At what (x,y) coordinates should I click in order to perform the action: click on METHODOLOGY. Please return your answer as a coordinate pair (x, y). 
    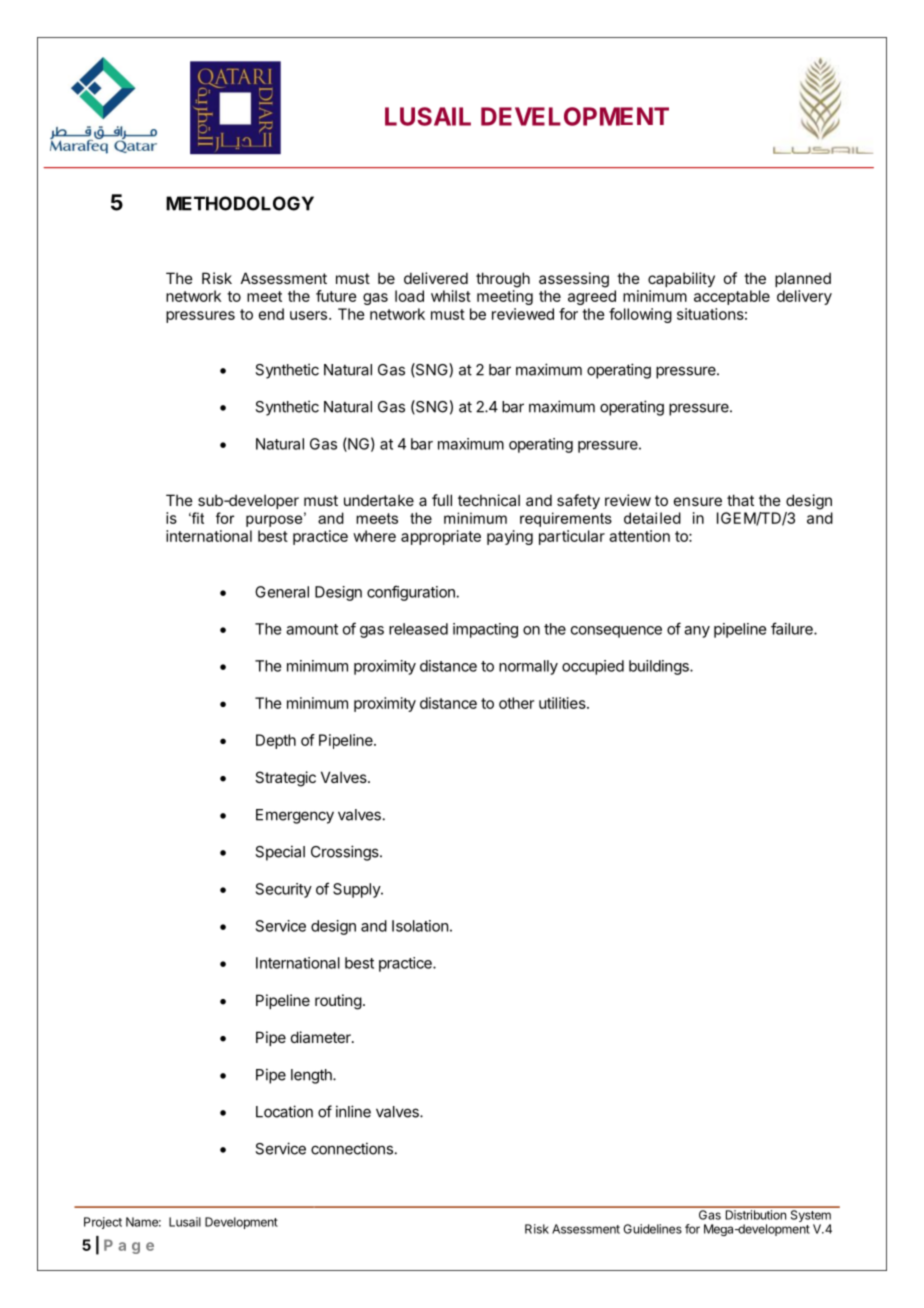
    Looking at the image, I should click on (240, 203).
